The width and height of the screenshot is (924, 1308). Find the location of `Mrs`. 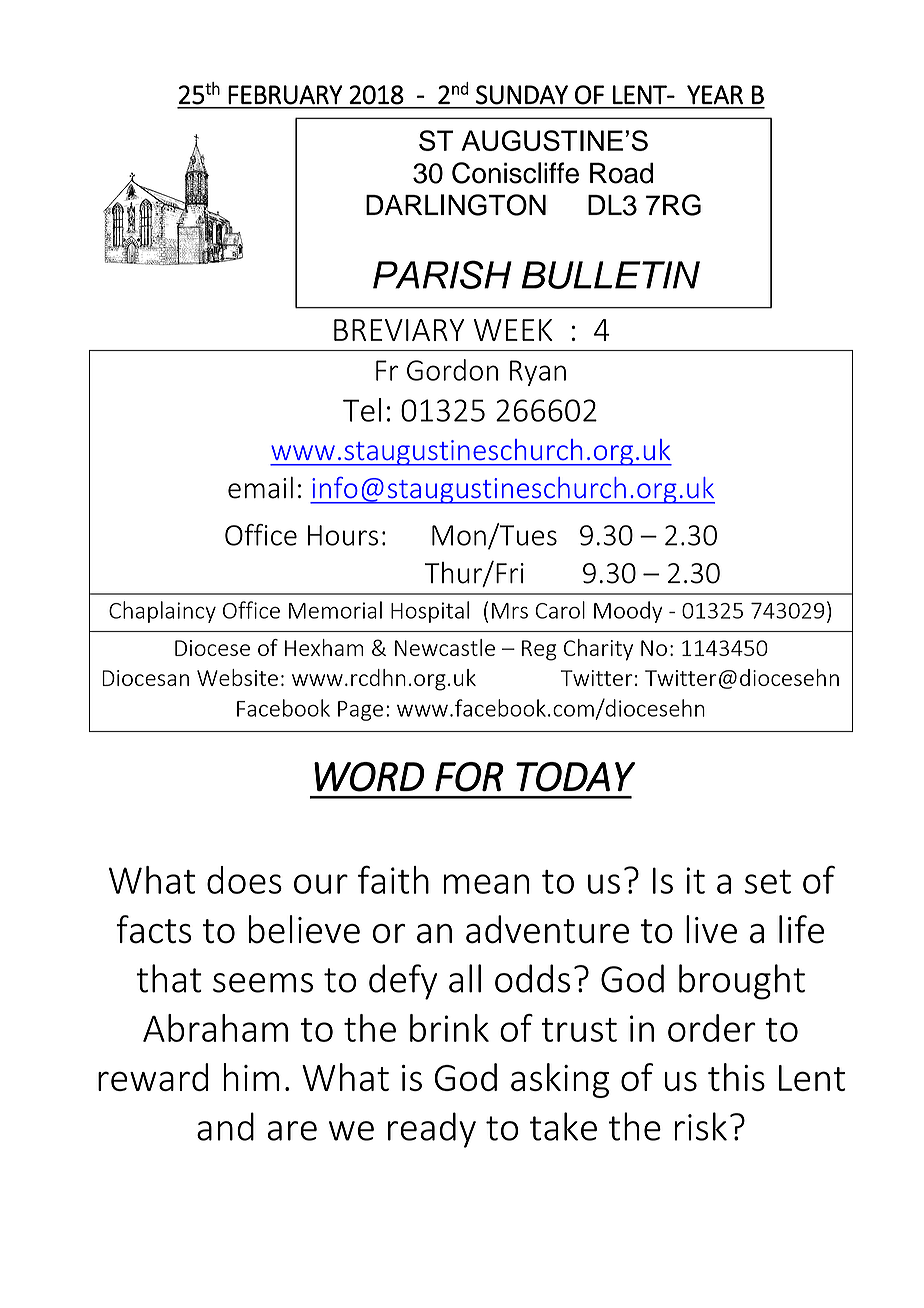

Mrs is located at coordinates (510, 611).
